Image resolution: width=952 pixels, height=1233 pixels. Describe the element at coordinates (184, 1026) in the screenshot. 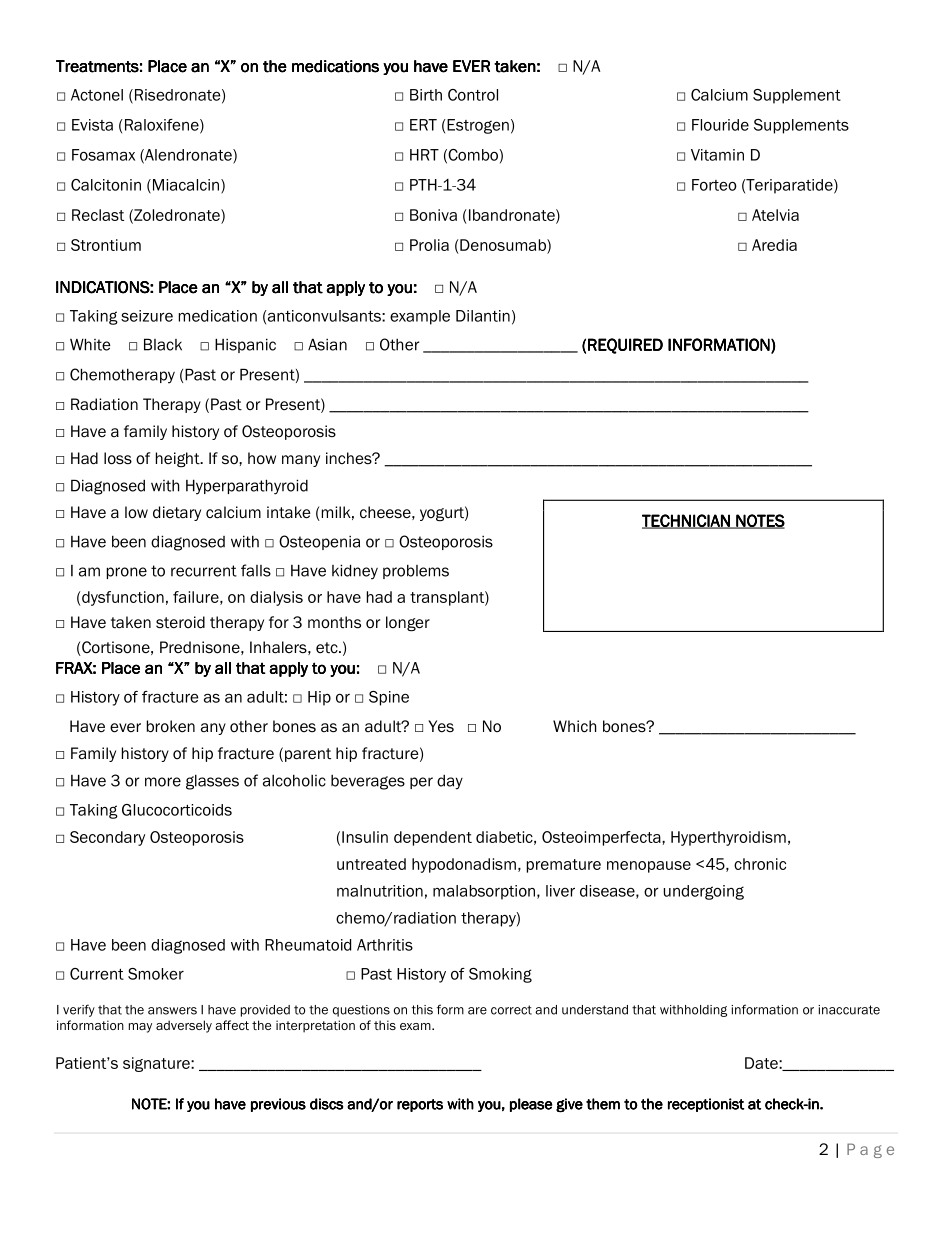

I see `adversely` at that location.
